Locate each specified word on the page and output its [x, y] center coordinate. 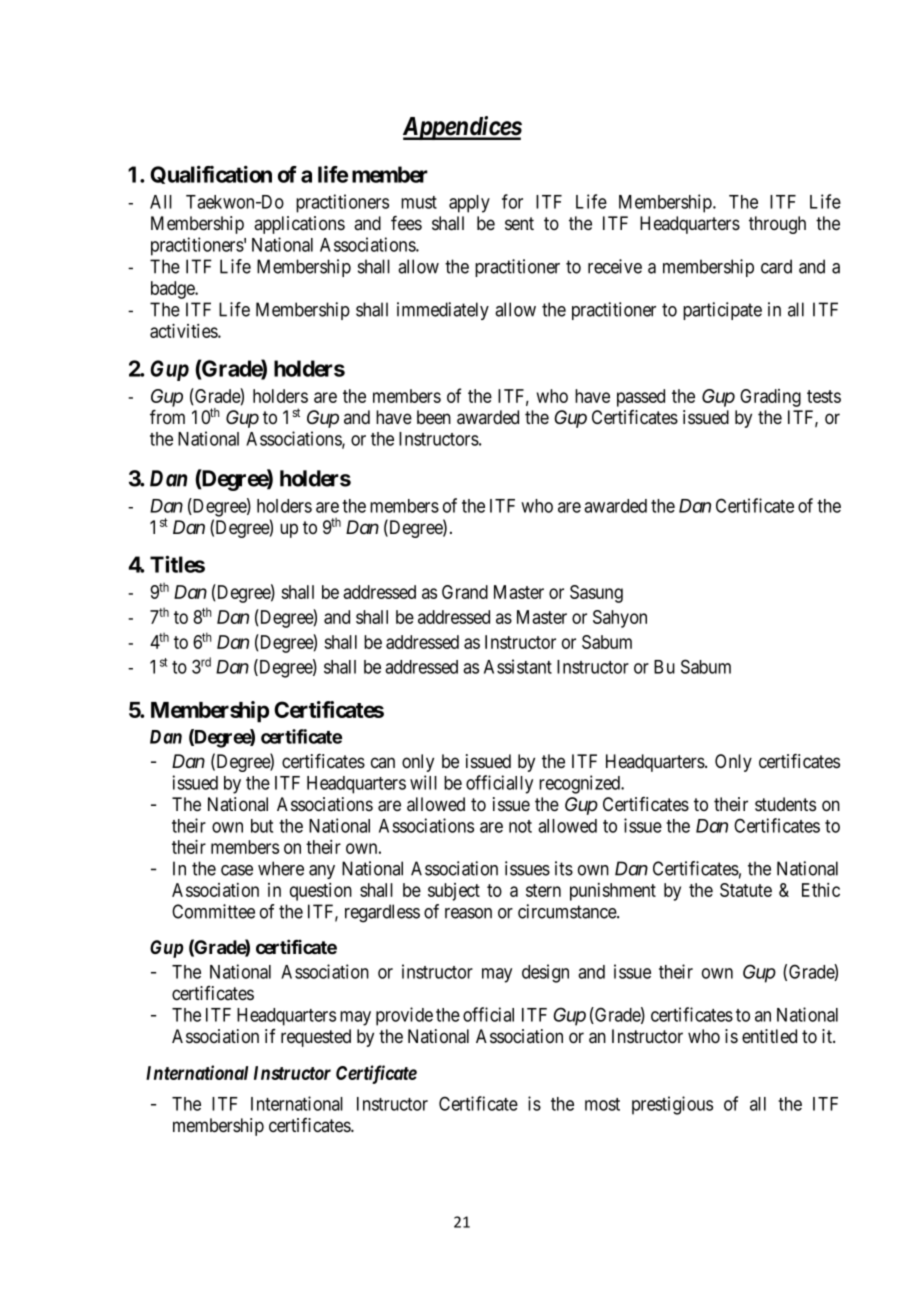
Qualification [211, 174]
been [434, 417]
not [520, 826]
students [785, 804]
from [167, 417]
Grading [770, 398]
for [512, 201]
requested [316, 1038]
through [777, 225]
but [262, 826]
